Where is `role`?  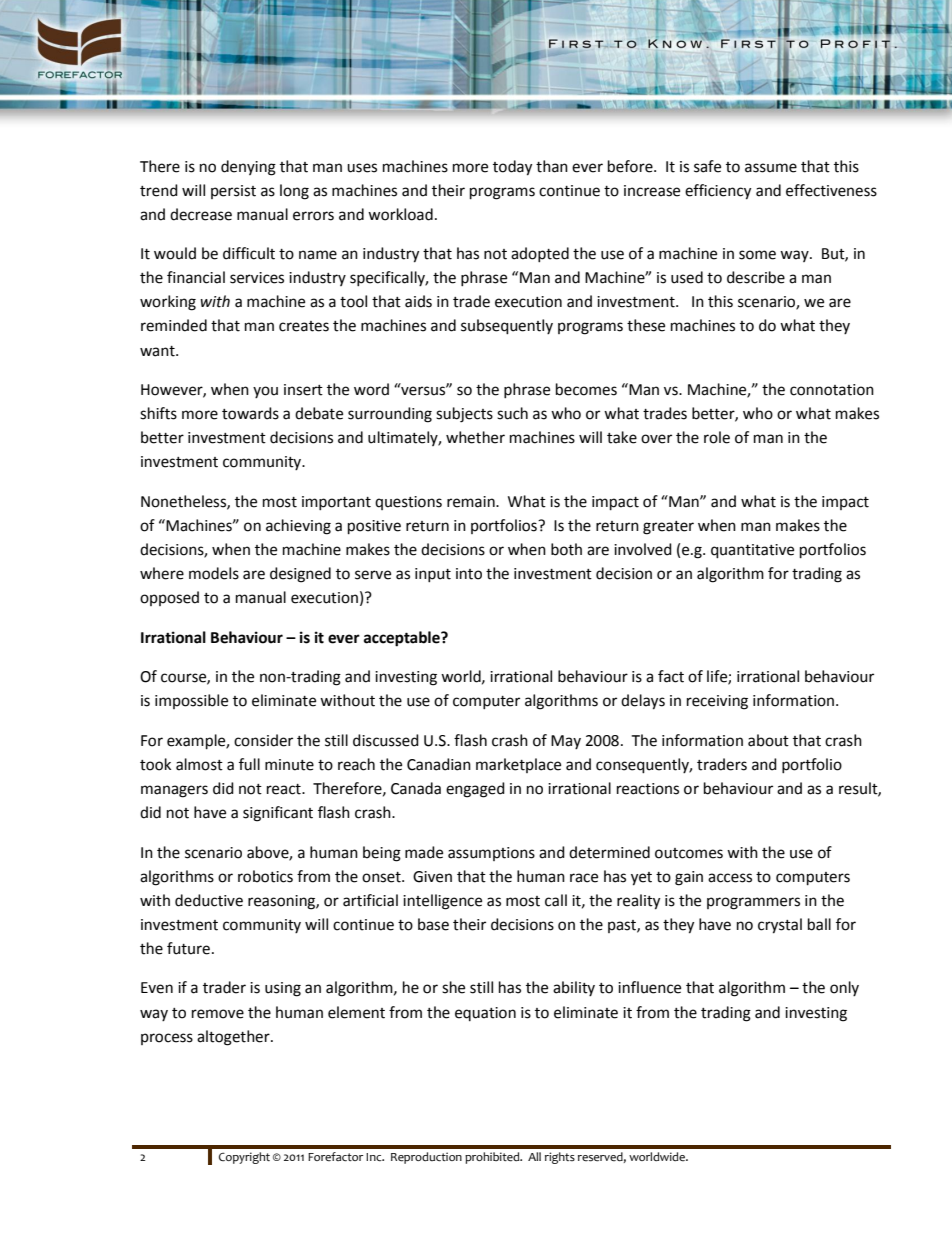
role is located at coordinates (717, 437).
